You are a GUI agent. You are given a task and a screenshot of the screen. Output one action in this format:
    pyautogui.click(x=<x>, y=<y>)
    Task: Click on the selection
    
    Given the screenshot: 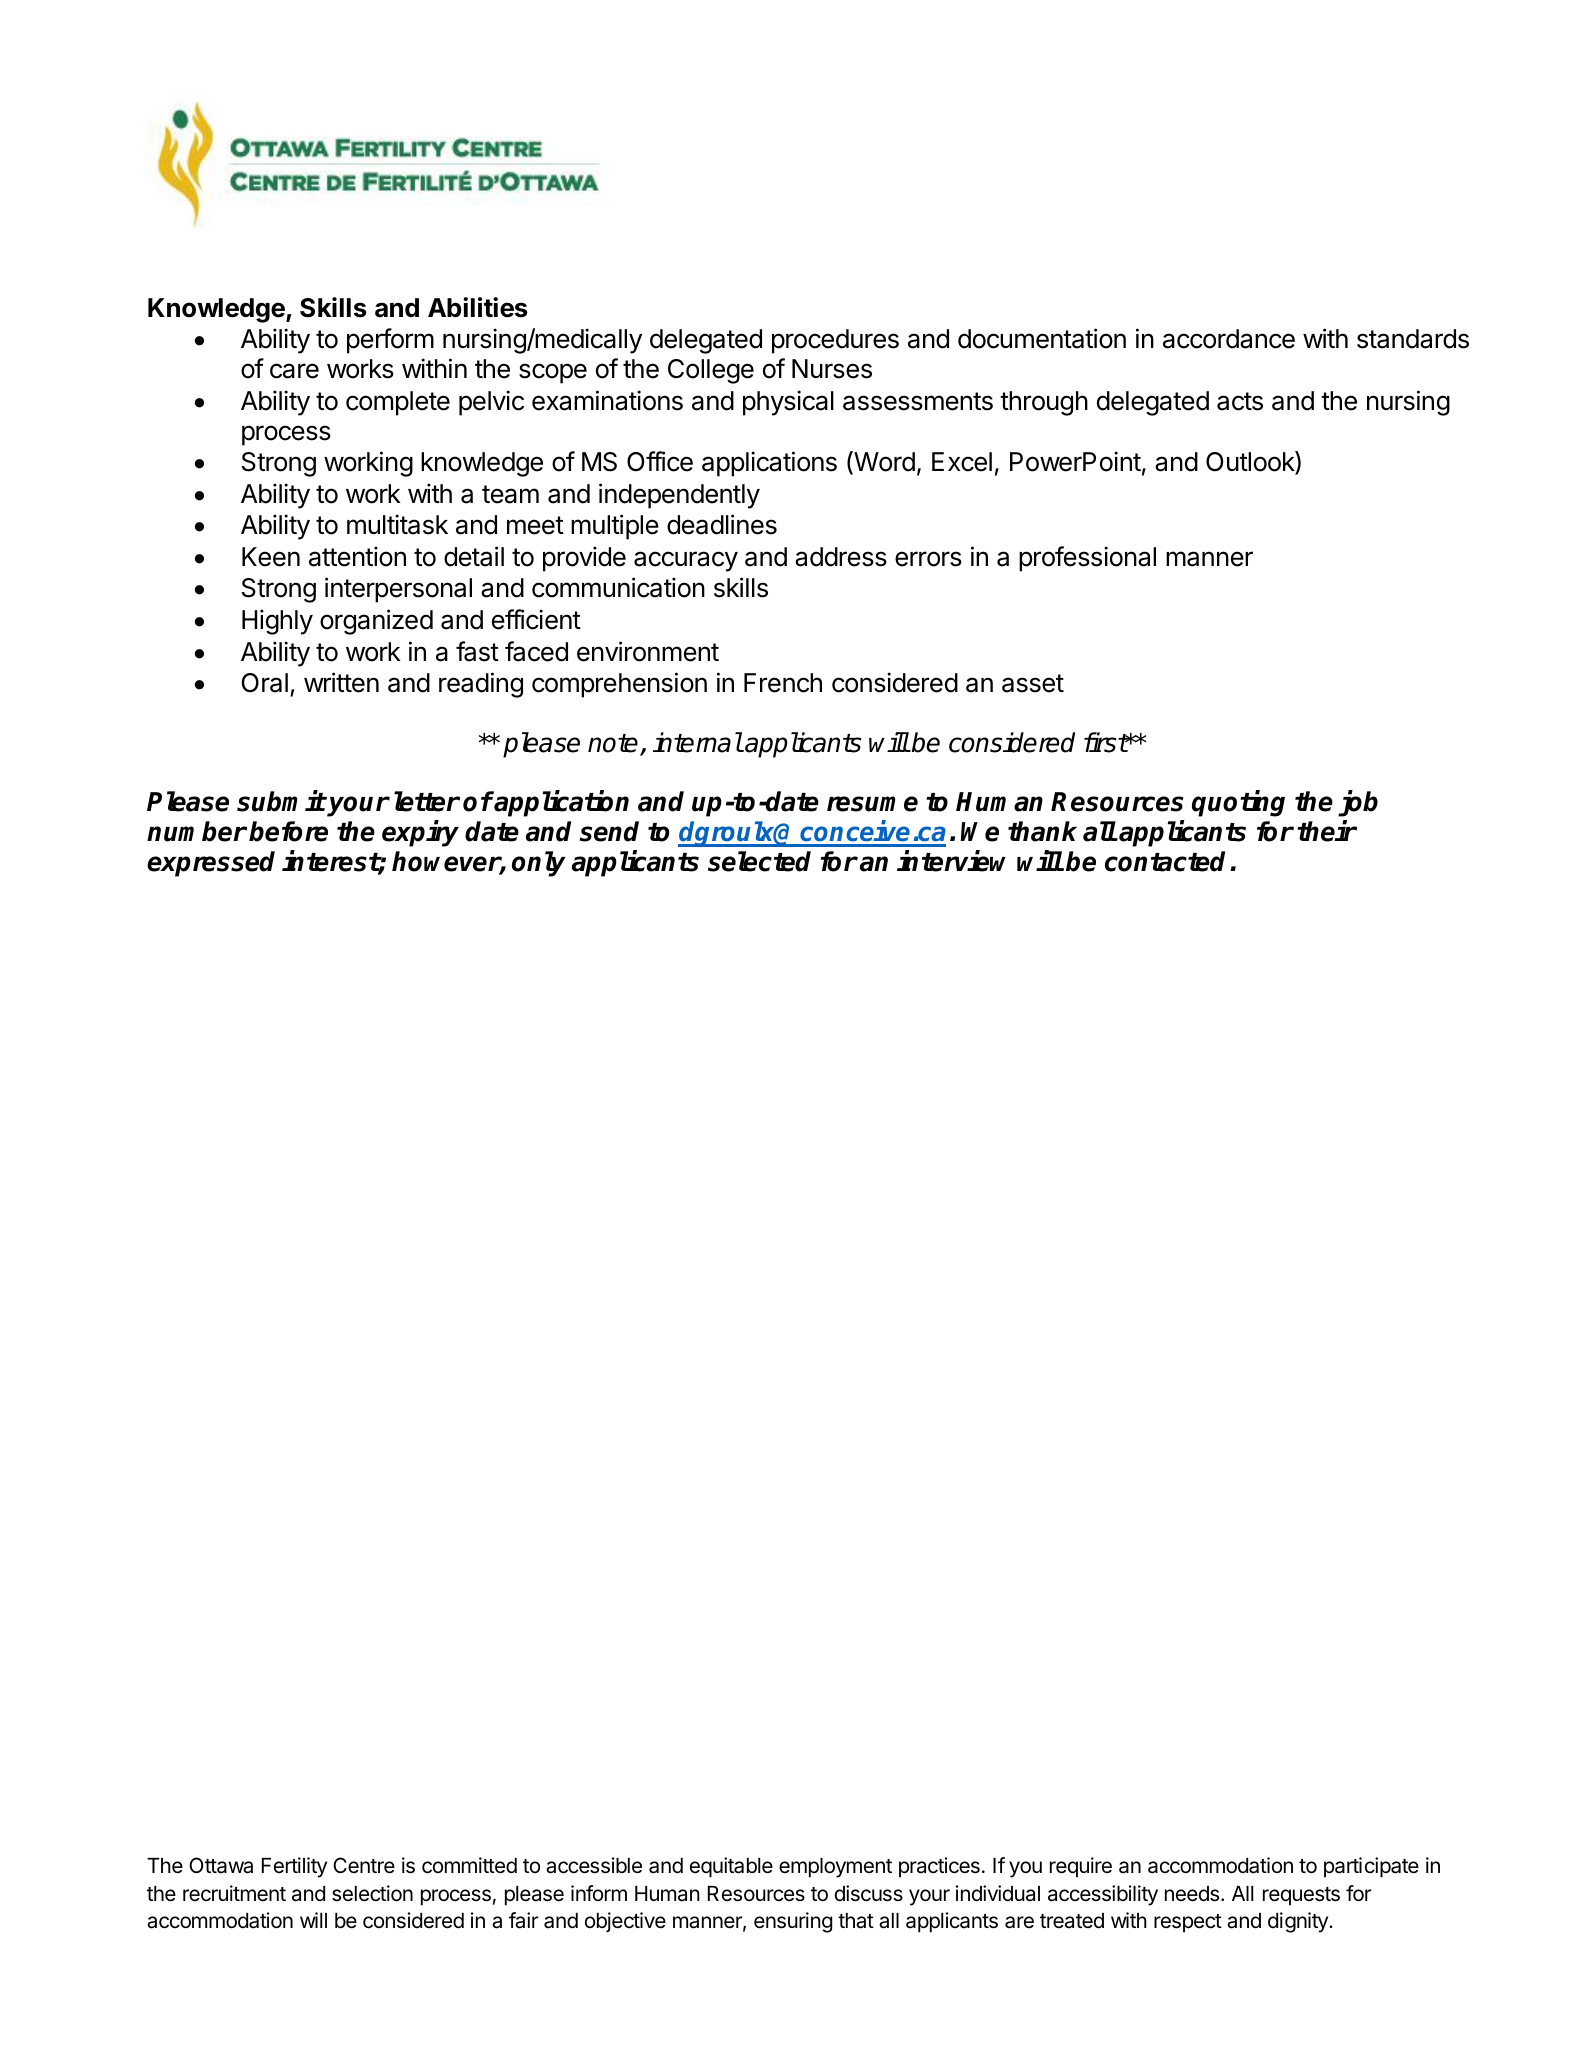 What is the action you would take?
    pyautogui.click(x=372, y=1893)
